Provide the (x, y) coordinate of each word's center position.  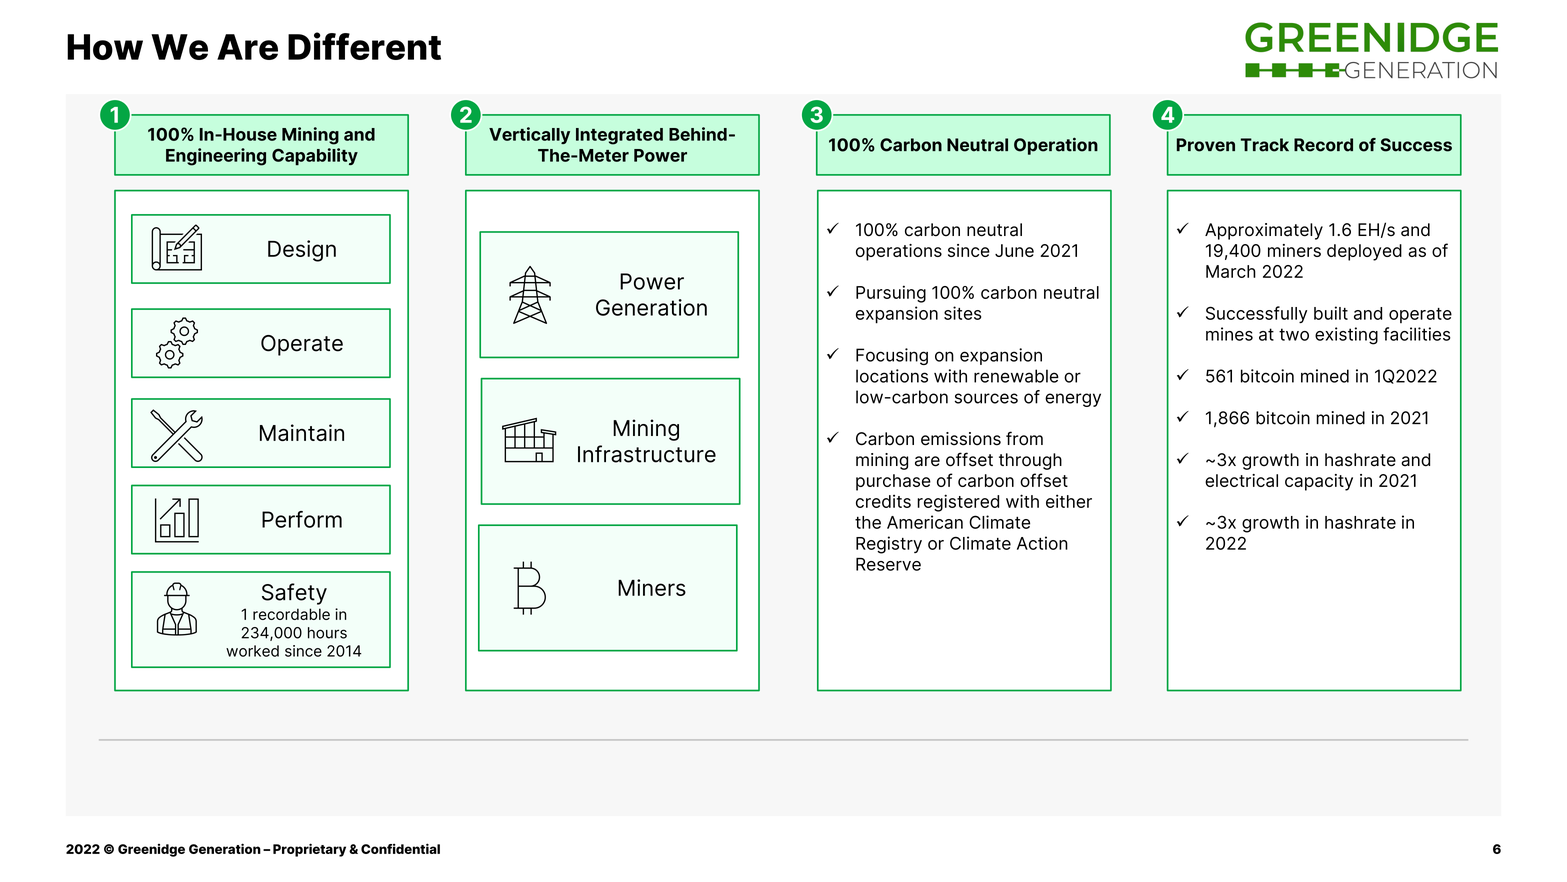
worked (252, 651)
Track (1265, 145)
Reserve (888, 564)
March (1231, 271)
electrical (1241, 480)
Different (364, 46)
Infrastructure (647, 454)
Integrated (619, 136)
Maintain (302, 432)
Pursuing (891, 294)
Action (1042, 543)
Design (302, 251)
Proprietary (309, 850)
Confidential (400, 848)
